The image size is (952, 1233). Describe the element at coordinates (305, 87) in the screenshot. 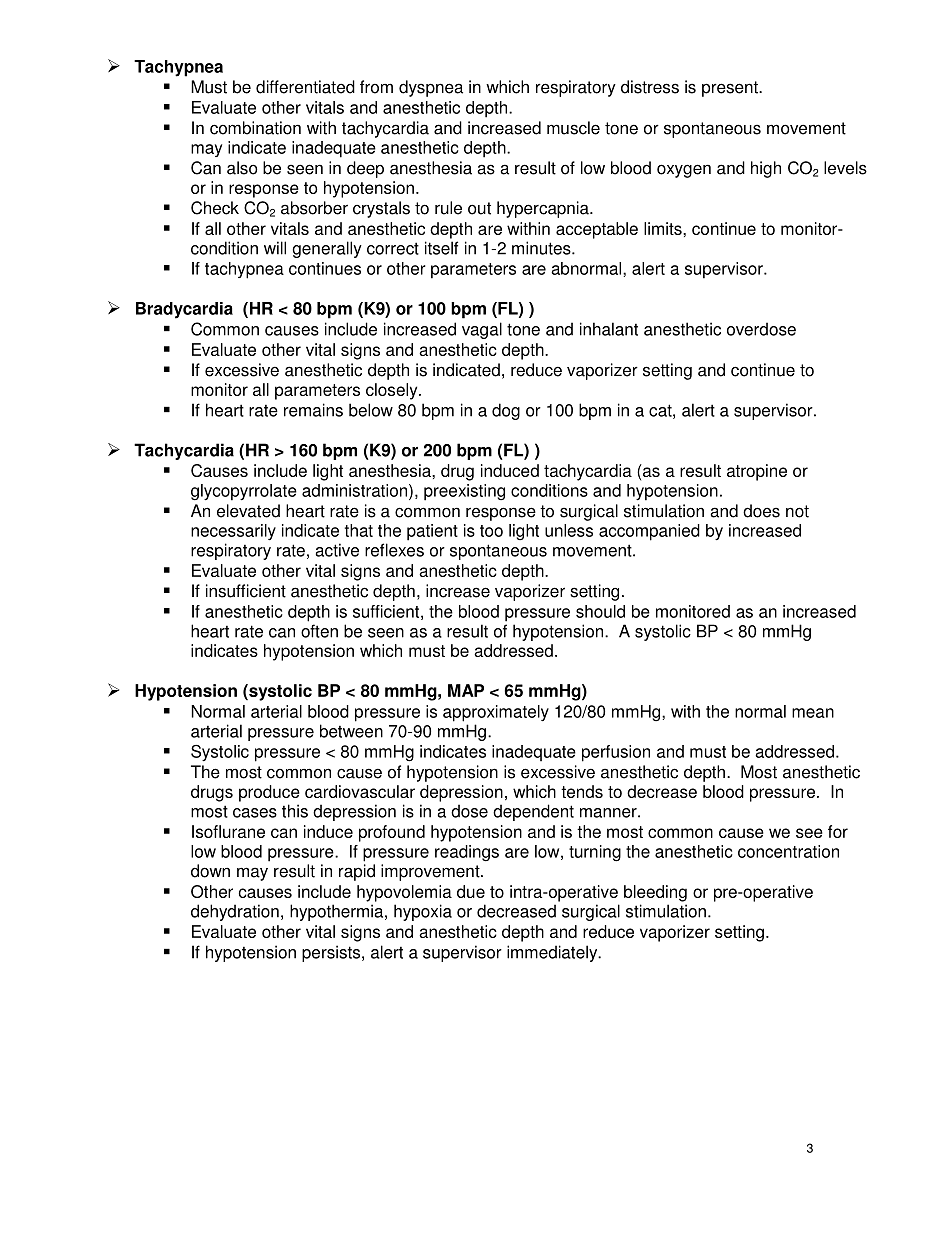

I see `differentiated` at that location.
